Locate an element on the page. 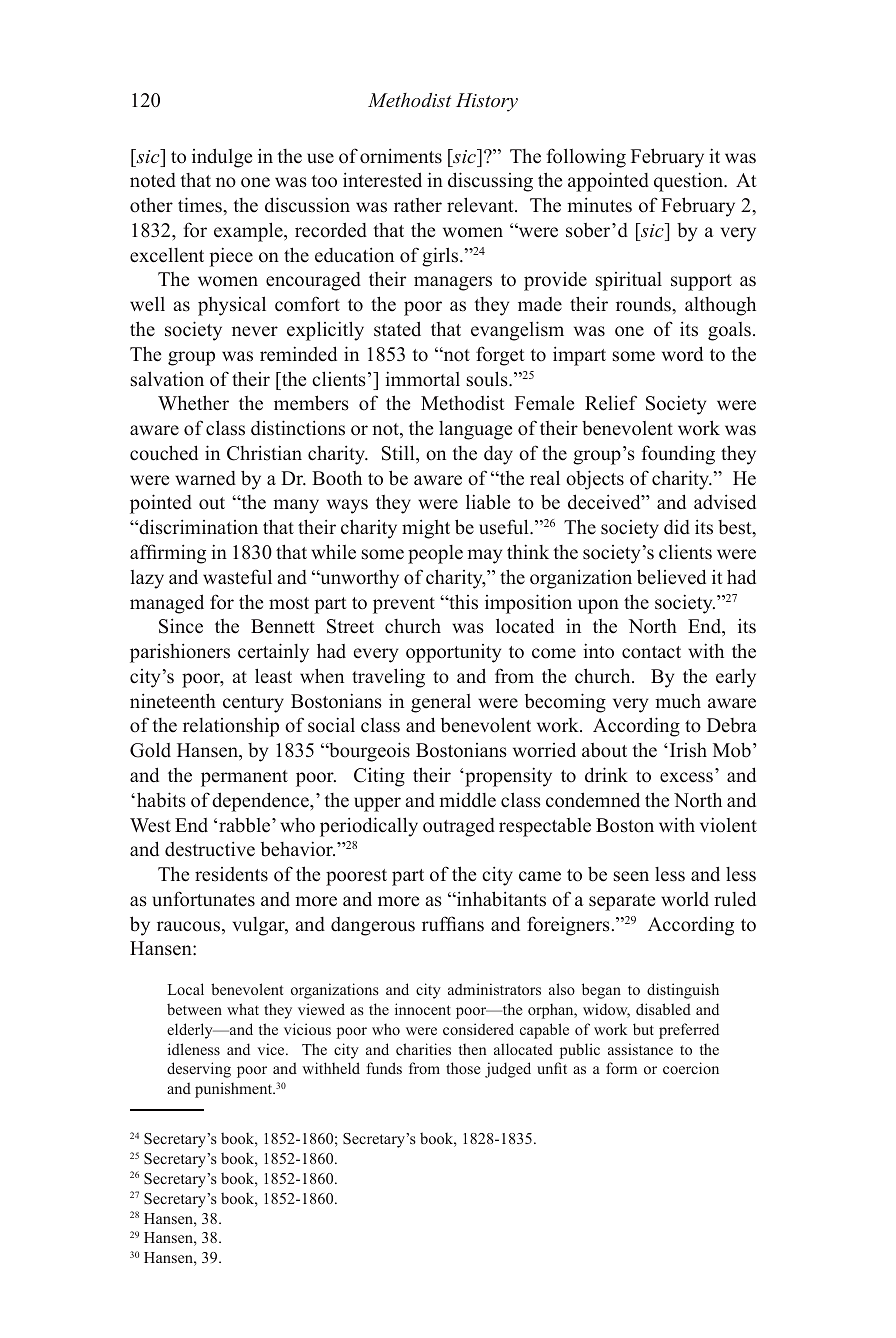 The width and height of the image is (896, 1338). but is located at coordinates (643, 1029).
